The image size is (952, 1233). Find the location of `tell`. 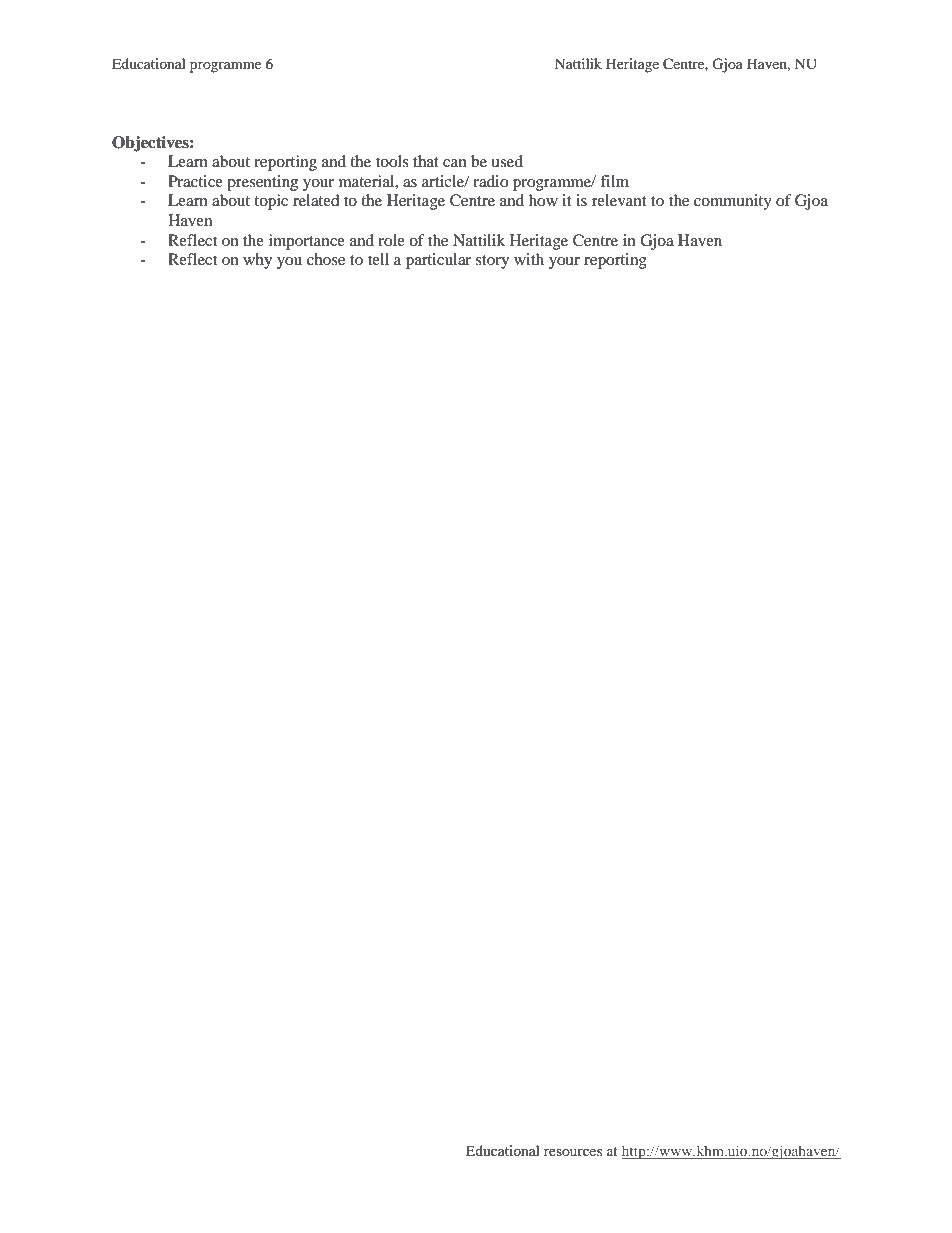

tell is located at coordinates (378, 259).
